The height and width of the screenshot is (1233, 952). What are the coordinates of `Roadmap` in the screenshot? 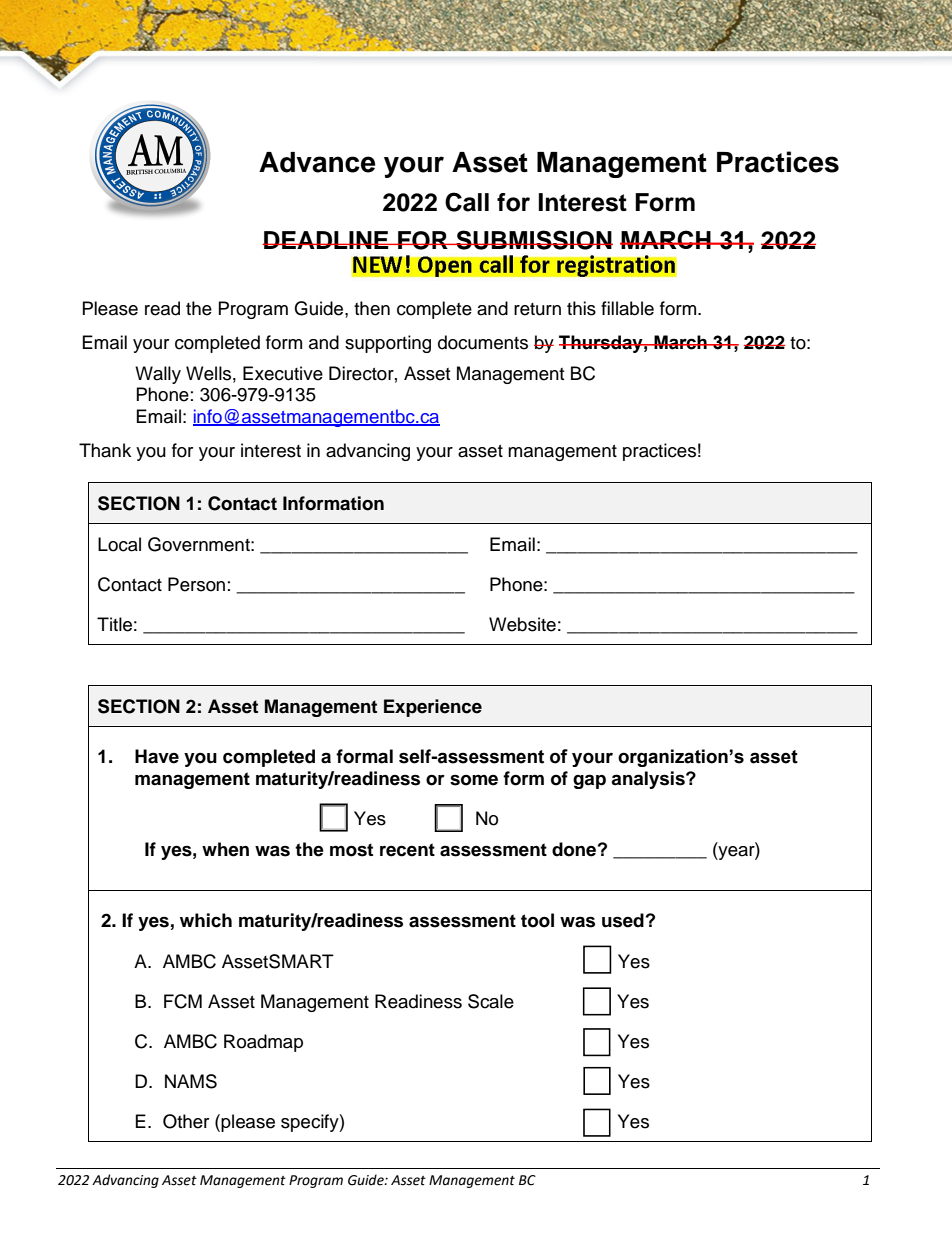 It's located at (263, 1043).
